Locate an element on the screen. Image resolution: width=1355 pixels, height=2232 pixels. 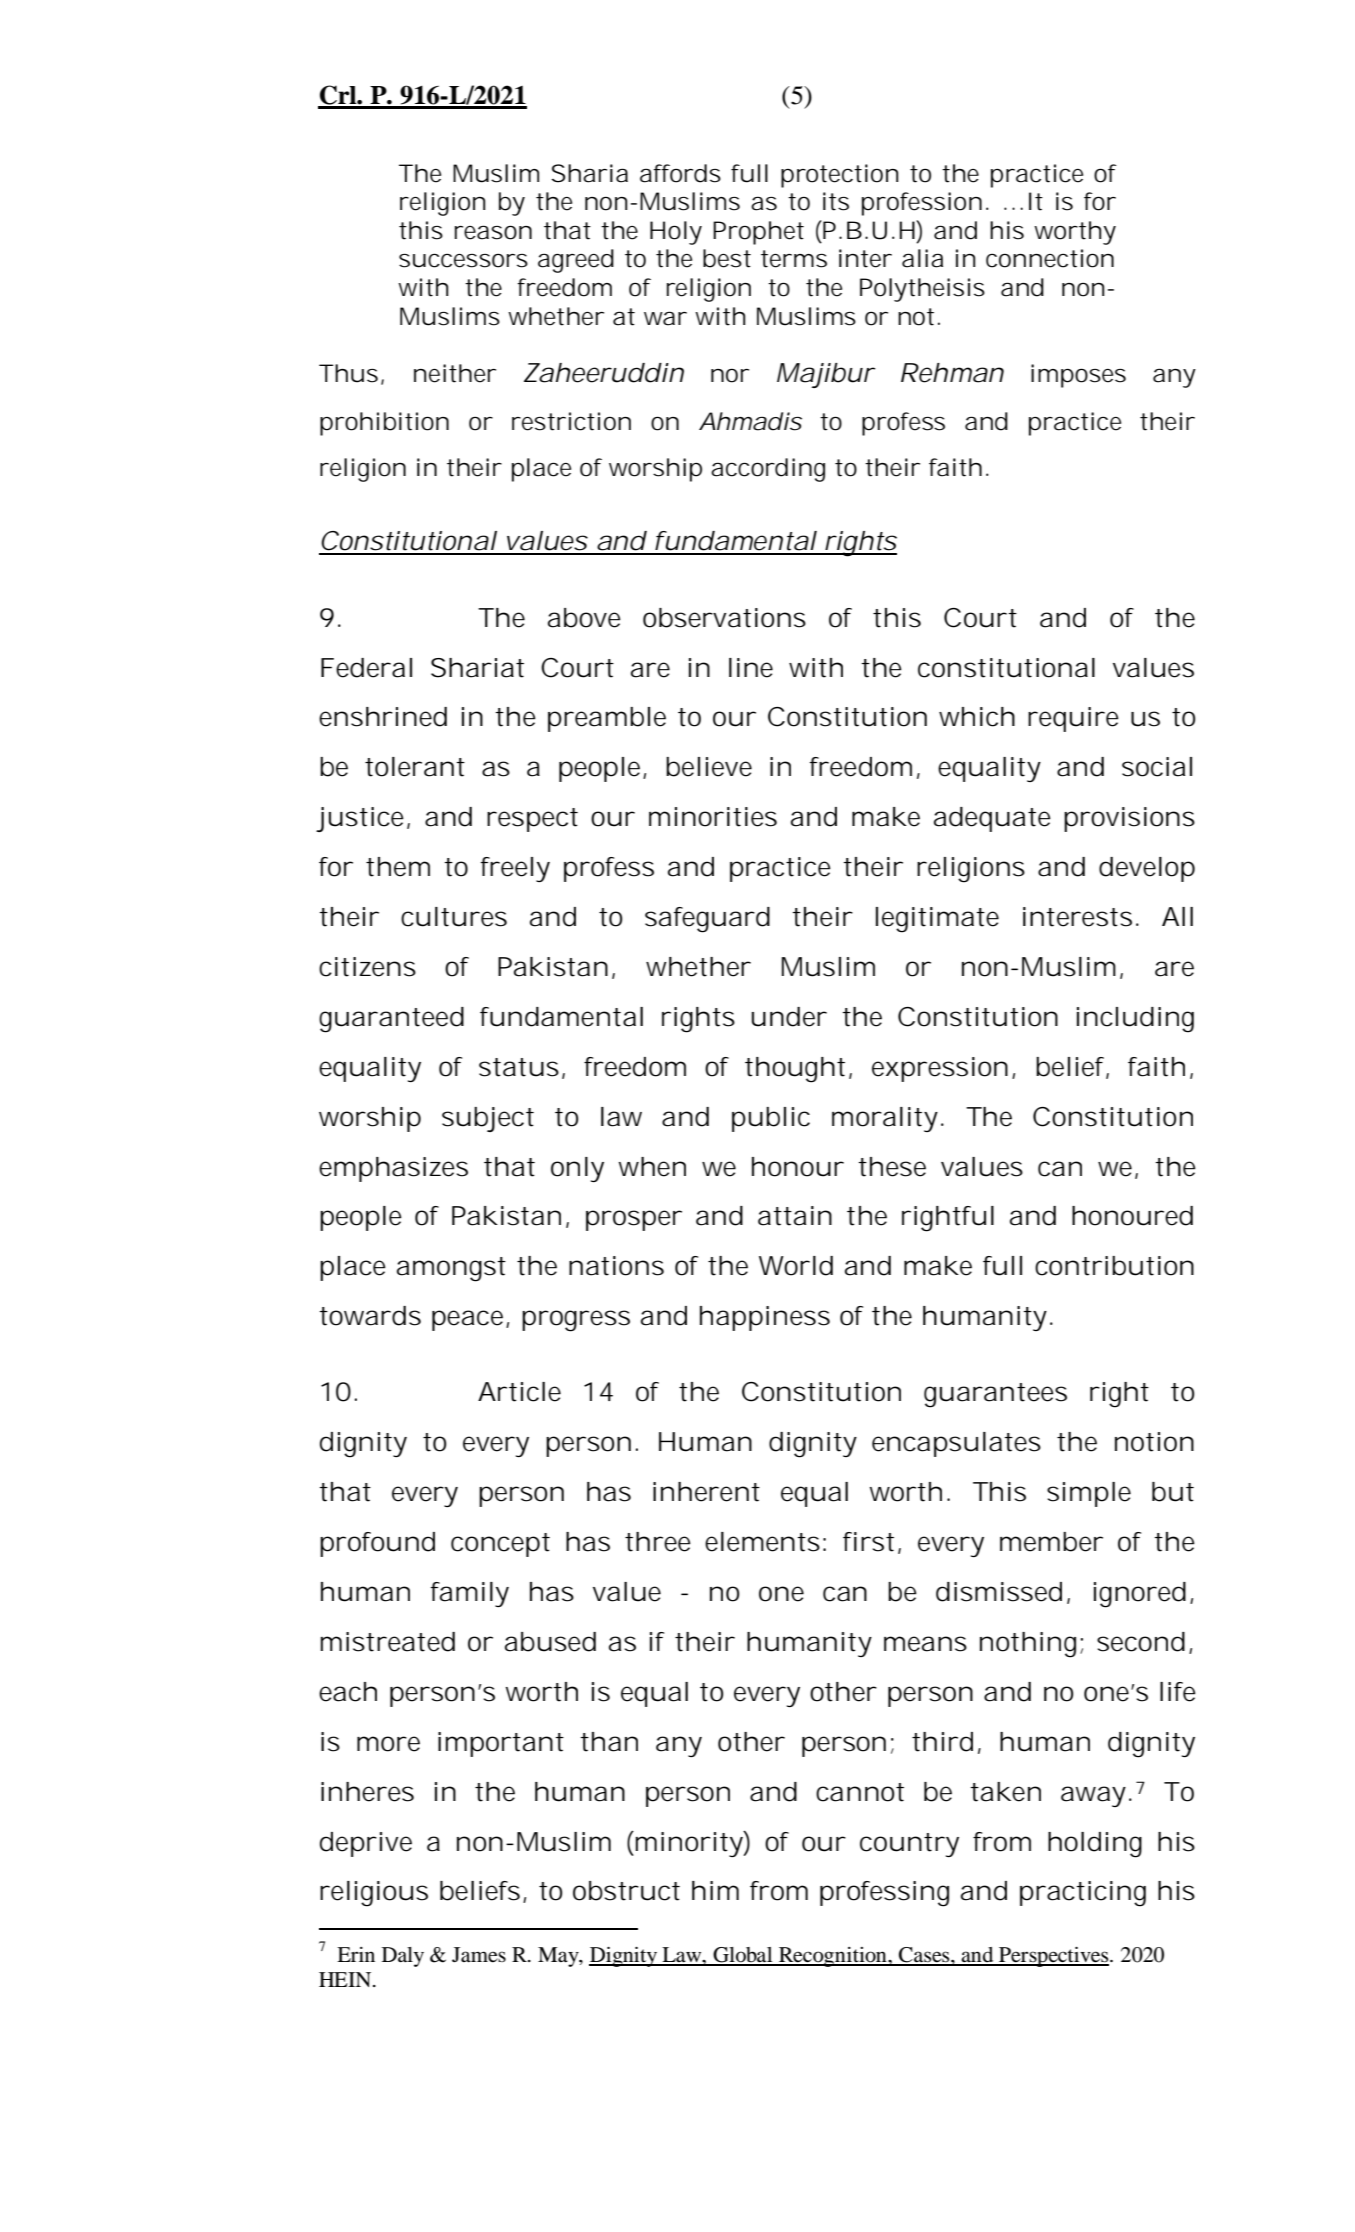
thought is located at coordinates (798, 1070).
